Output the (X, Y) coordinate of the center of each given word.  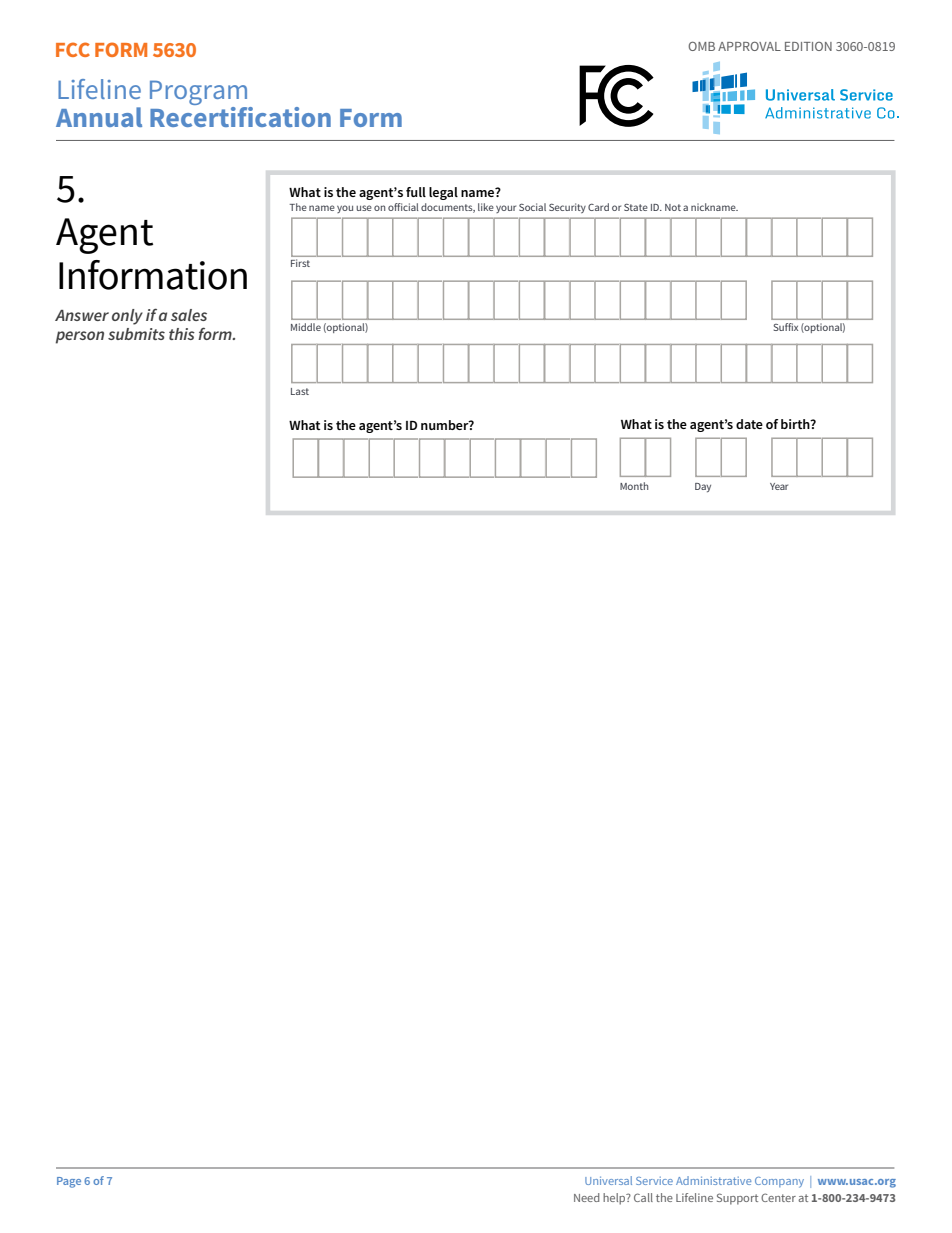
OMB (701, 46)
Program (200, 94)
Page (69, 1182)
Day (703, 487)
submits (136, 334)
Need (586, 1197)
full (416, 192)
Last (300, 391)
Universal (608, 1180)
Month (634, 486)
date (749, 424)
